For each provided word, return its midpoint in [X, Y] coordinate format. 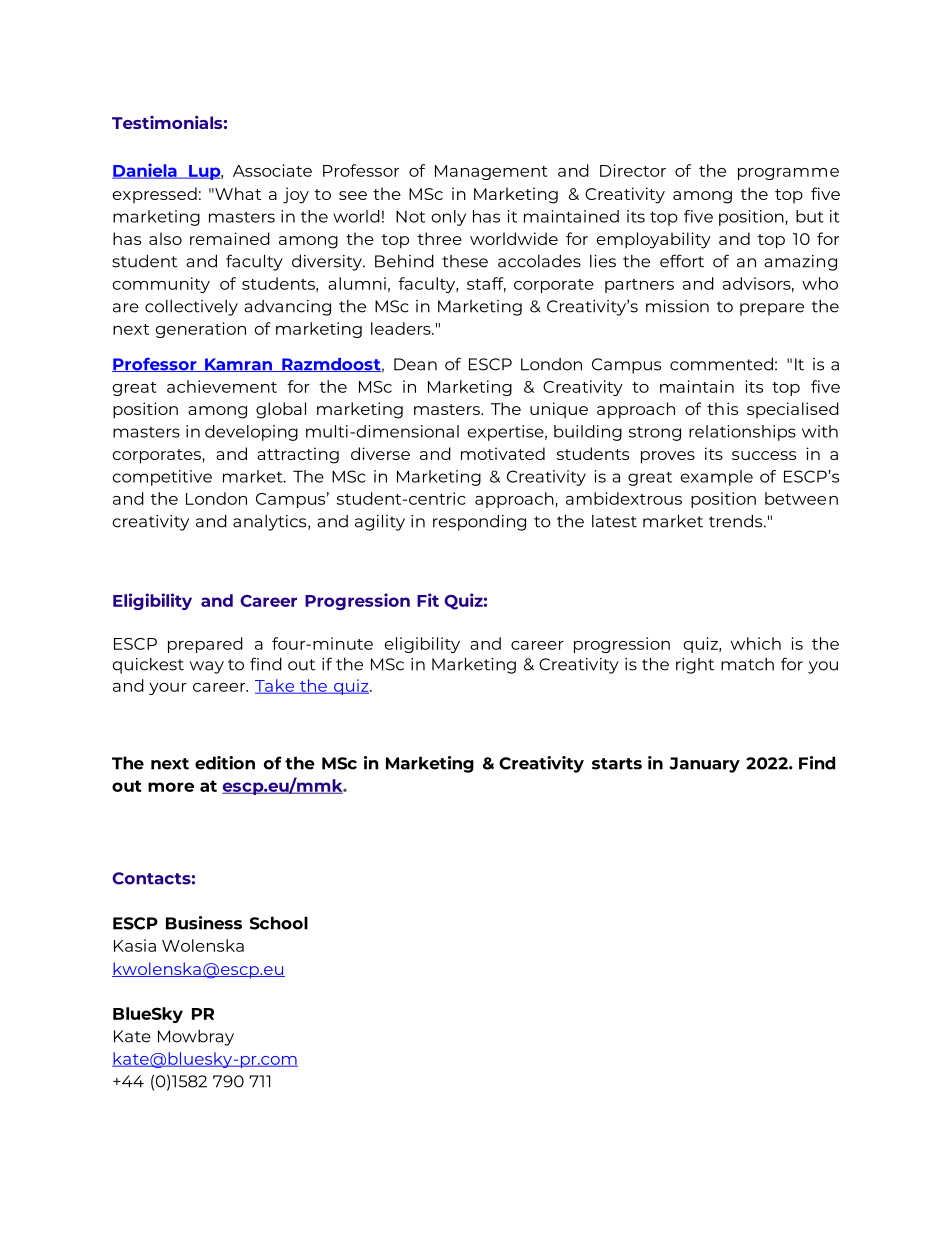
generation [201, 330]
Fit [428, 600]
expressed [154, 195]
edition [225, 763]
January [704, 765]
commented [721, 364]
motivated [503, 453]
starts [617, 764]
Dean [415, 364]
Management [491, 172]
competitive [162, 478]
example [717, 478]
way [207, 667]
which [756, 643]
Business [204, 923]
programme [788, 174]
